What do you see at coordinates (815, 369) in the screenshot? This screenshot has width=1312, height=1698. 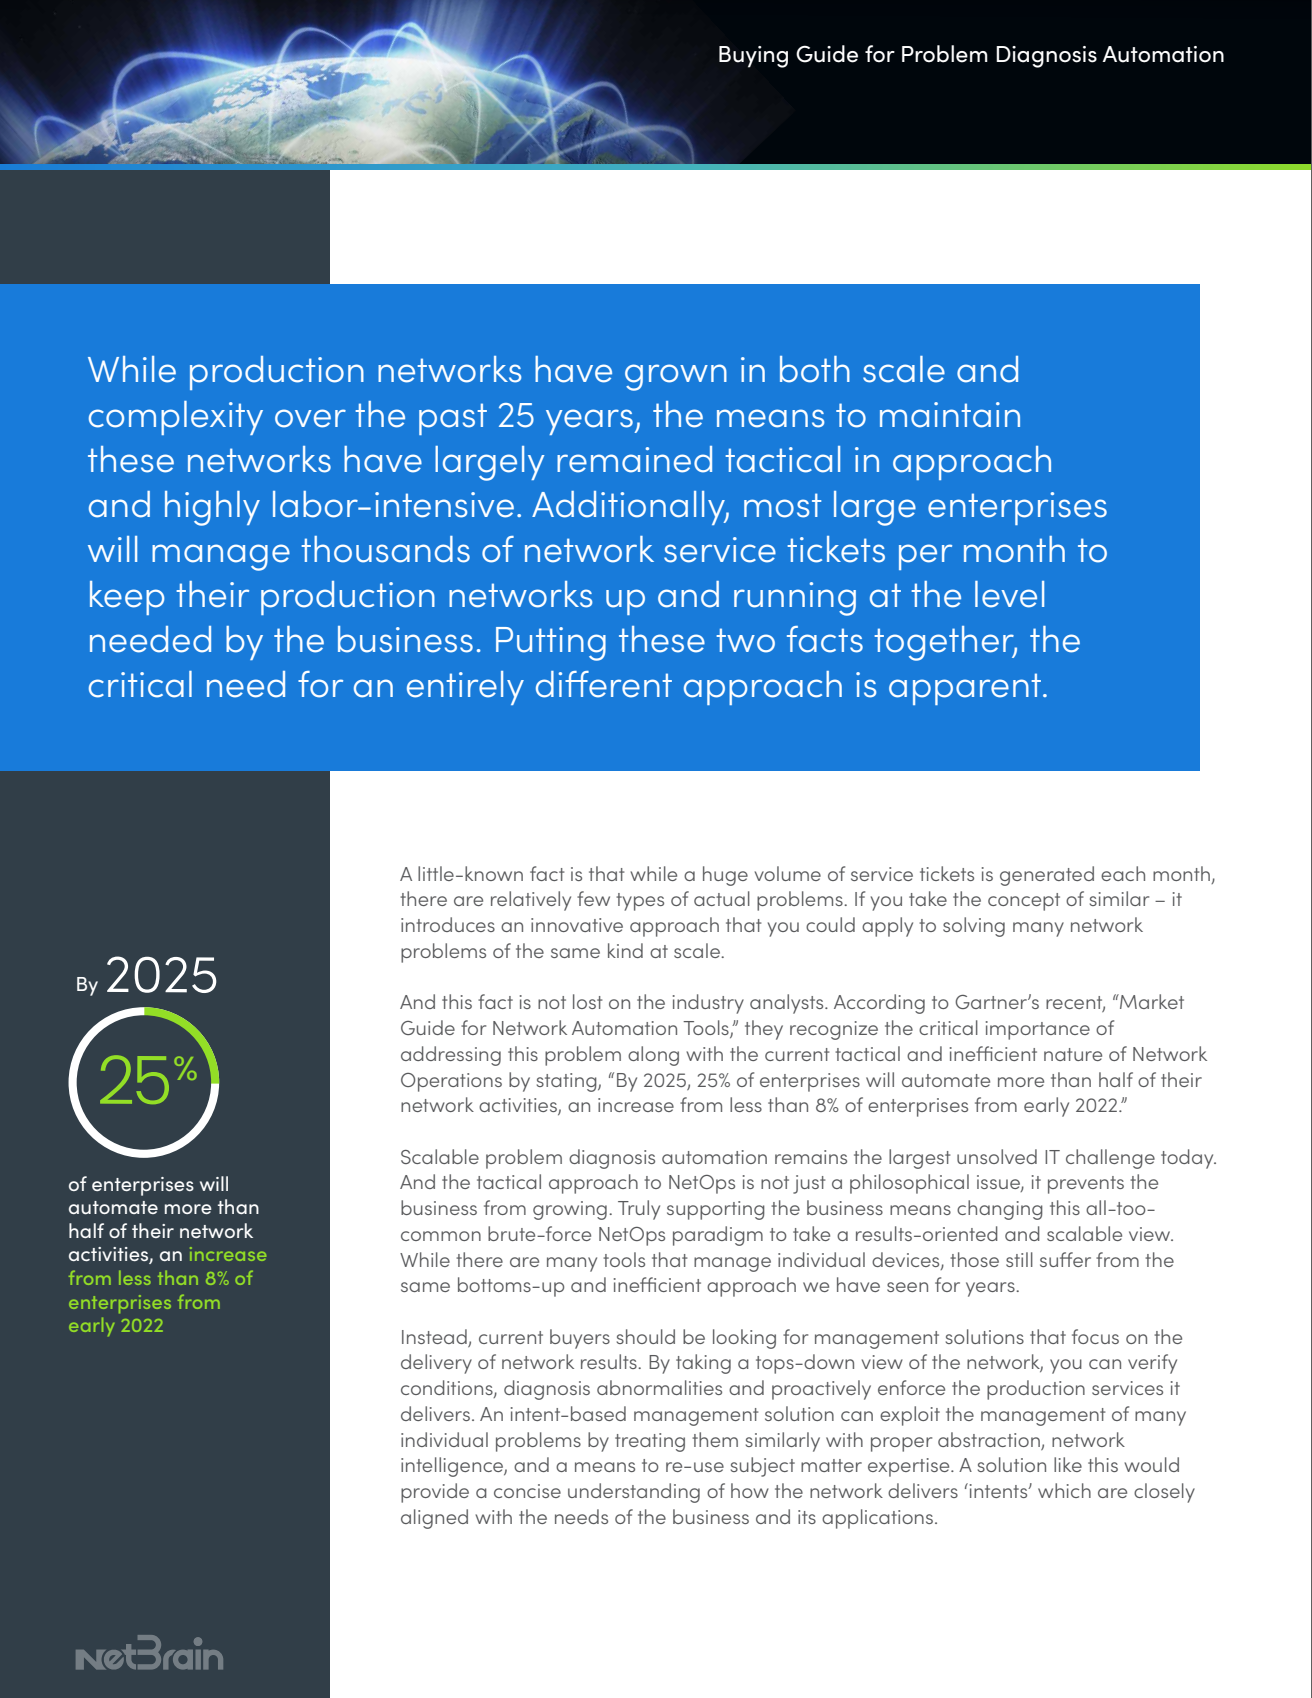 I see `both` at bounding box center [815, 369].
